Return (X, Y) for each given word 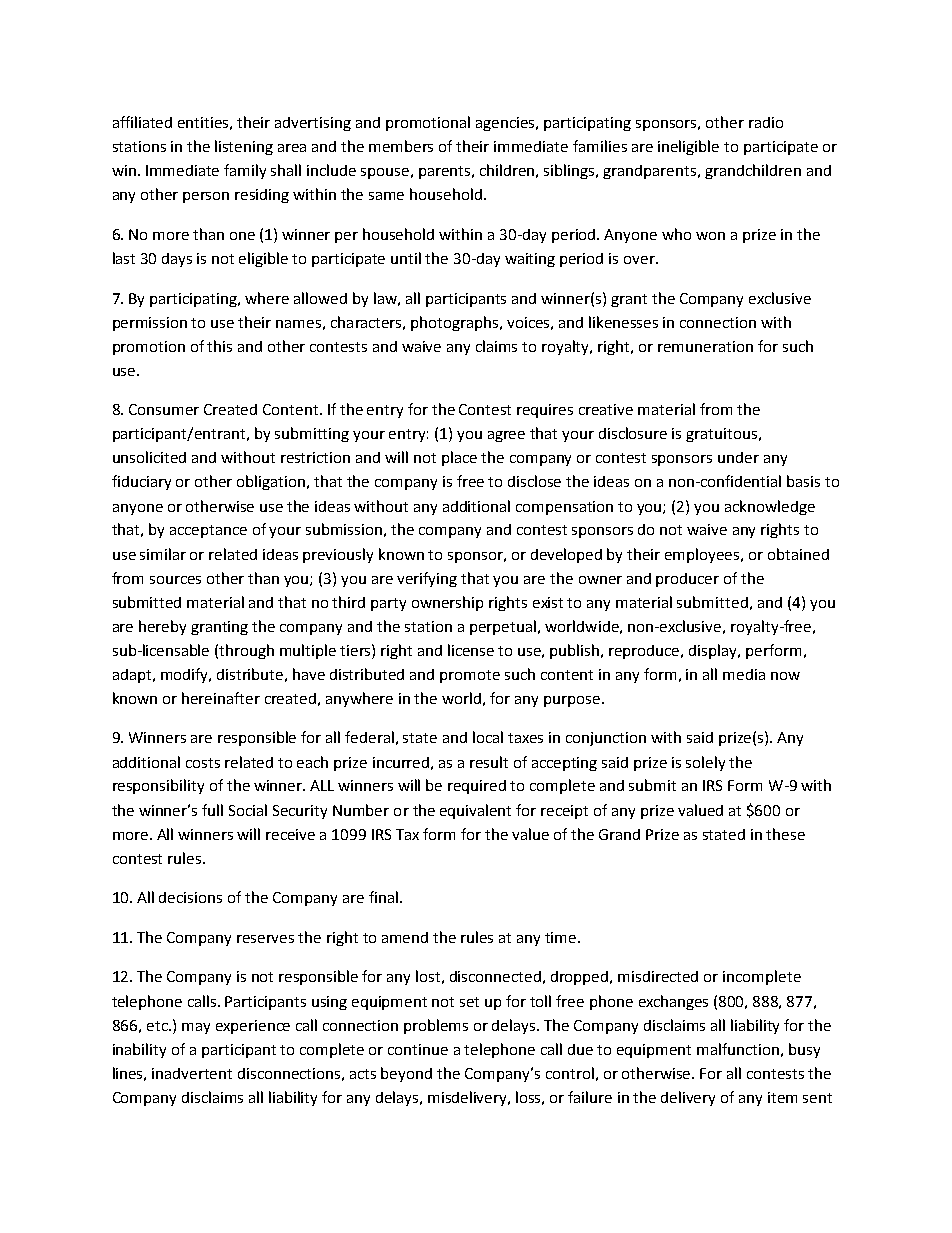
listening (244, 147)
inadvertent (192, 1073)
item (782, 1097)
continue (418, 1049)
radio (766, 122)
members (401, 146)
